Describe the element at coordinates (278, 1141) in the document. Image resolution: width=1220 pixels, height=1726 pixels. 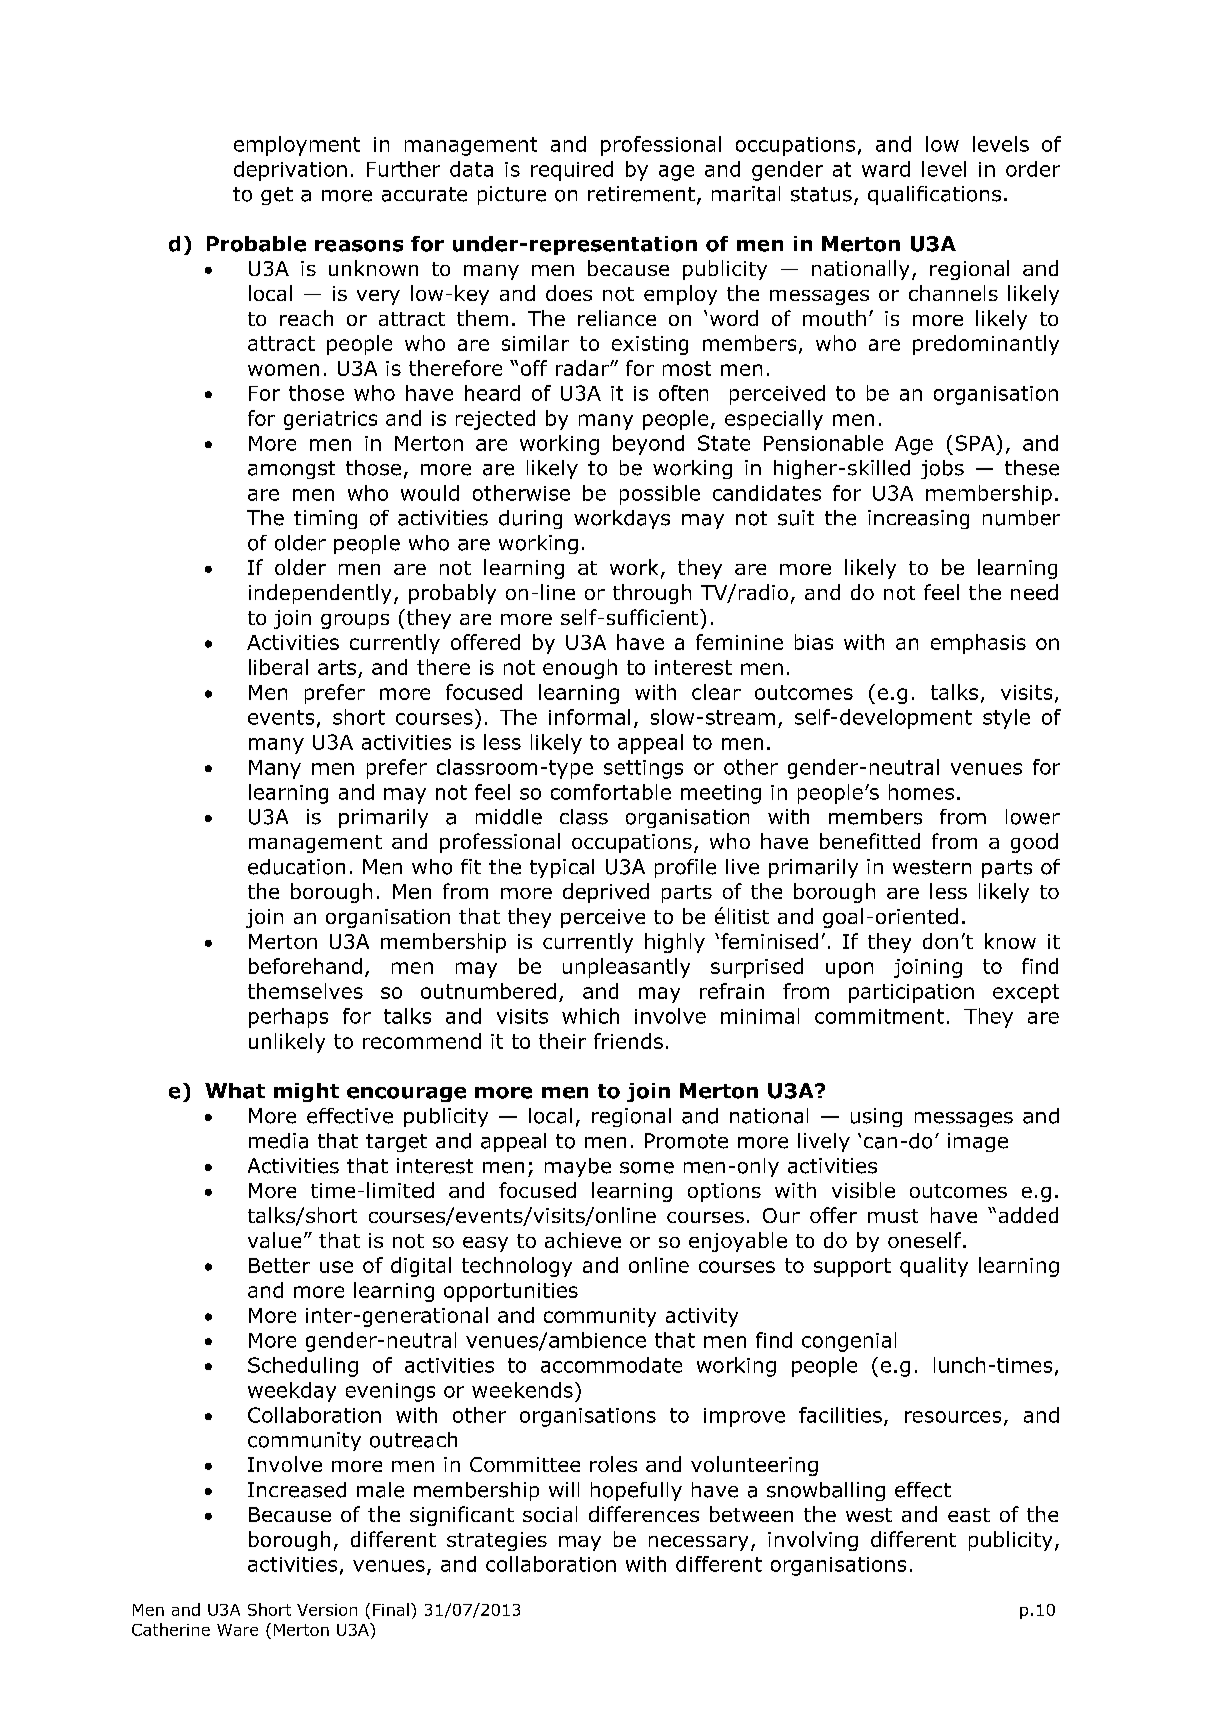
I see `media` at that location.
